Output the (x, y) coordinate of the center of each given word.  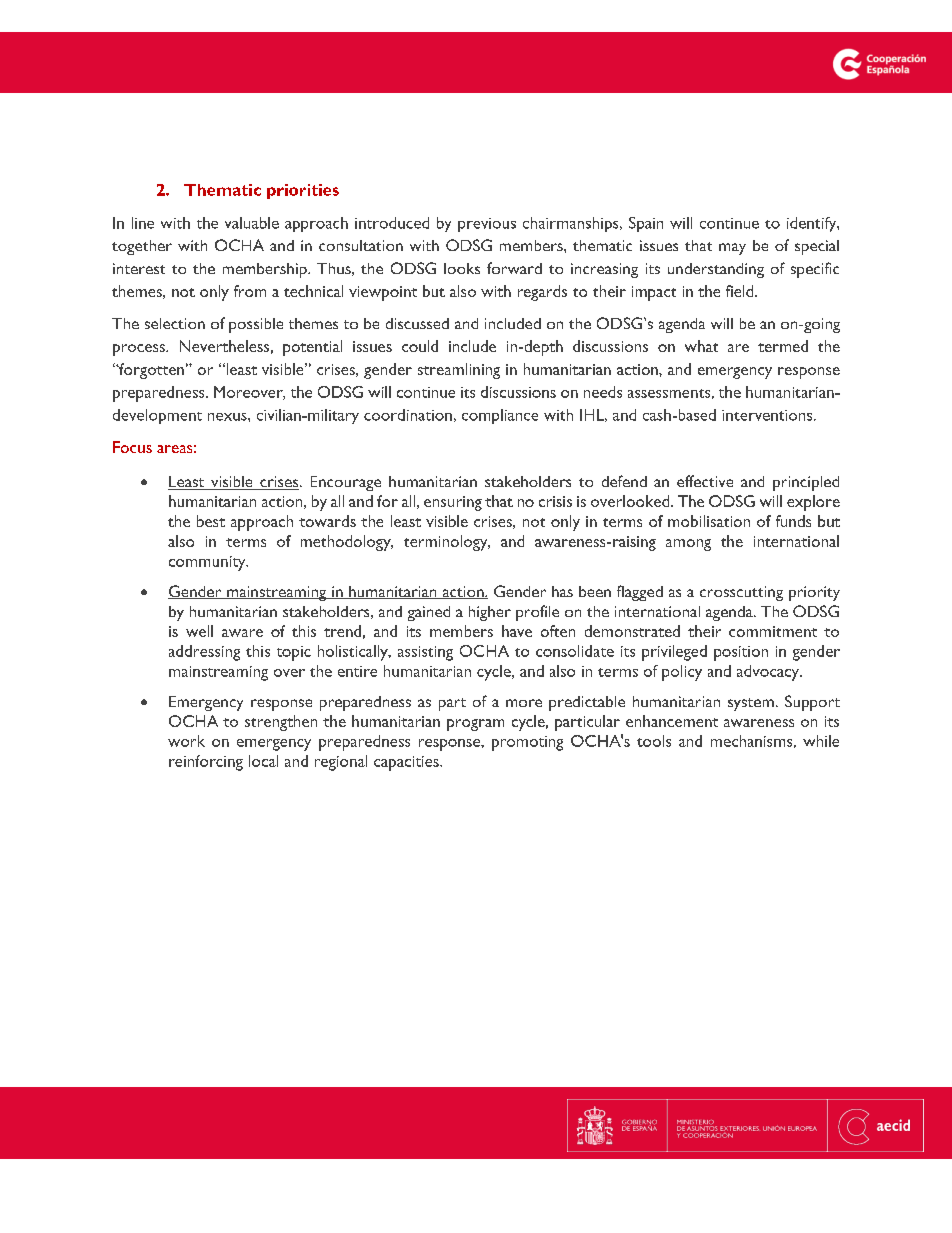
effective (705, 481)
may (732, 249)
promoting (527, 743)
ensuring (453, 503)
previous (487, 225)
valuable (252, 223)
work (186, 741)
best (211, 521)
